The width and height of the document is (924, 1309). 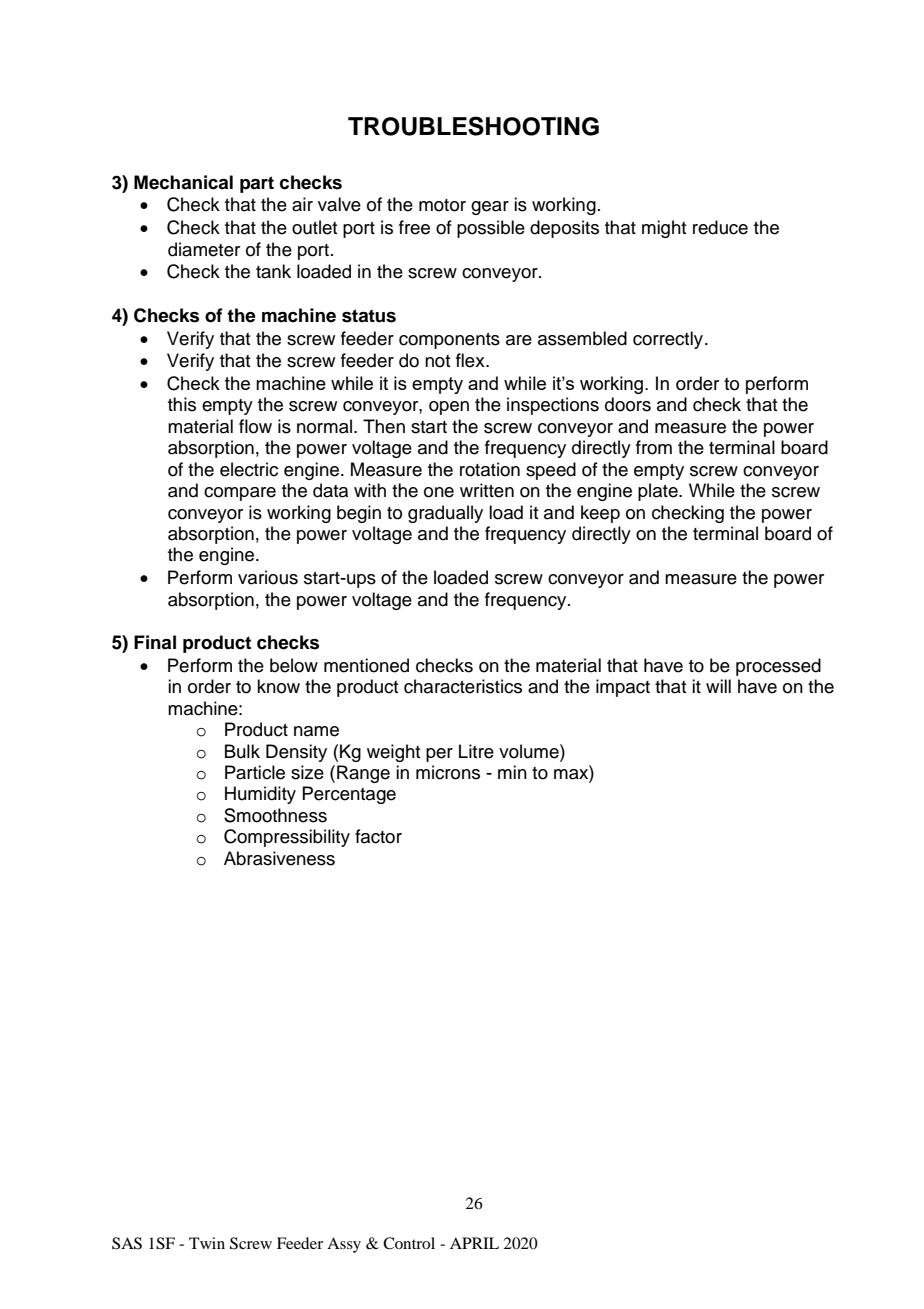 What do you see at coordinates (449, 408) in the document?
I see `open` at bounding box center [449, 408].
